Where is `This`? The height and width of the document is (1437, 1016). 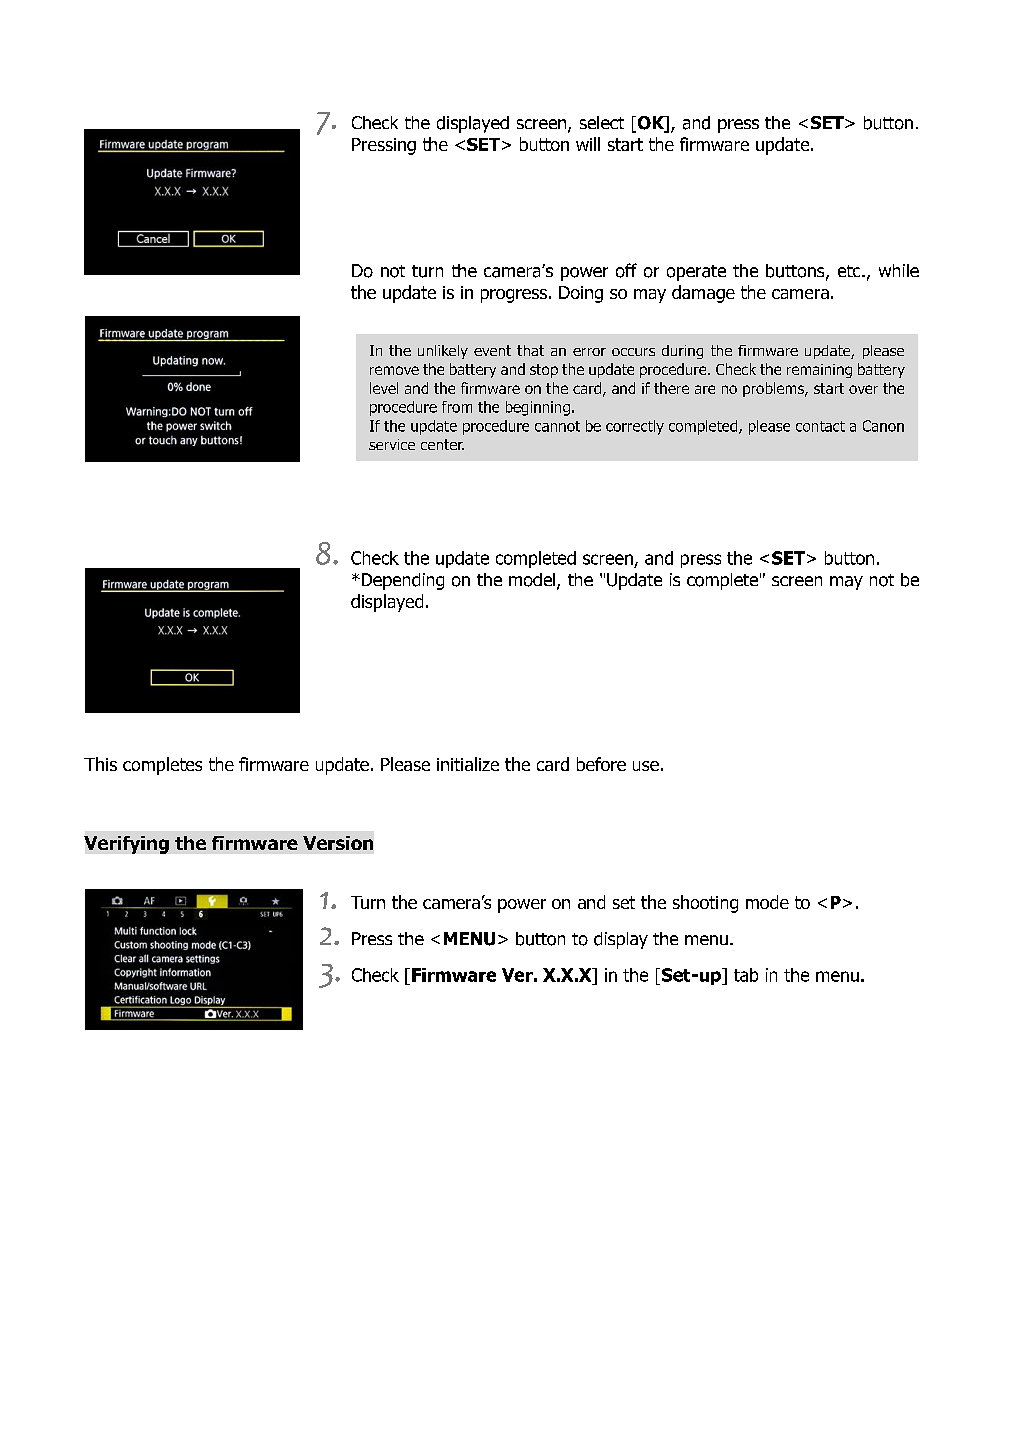
This is located at coordinates (100, 764).
